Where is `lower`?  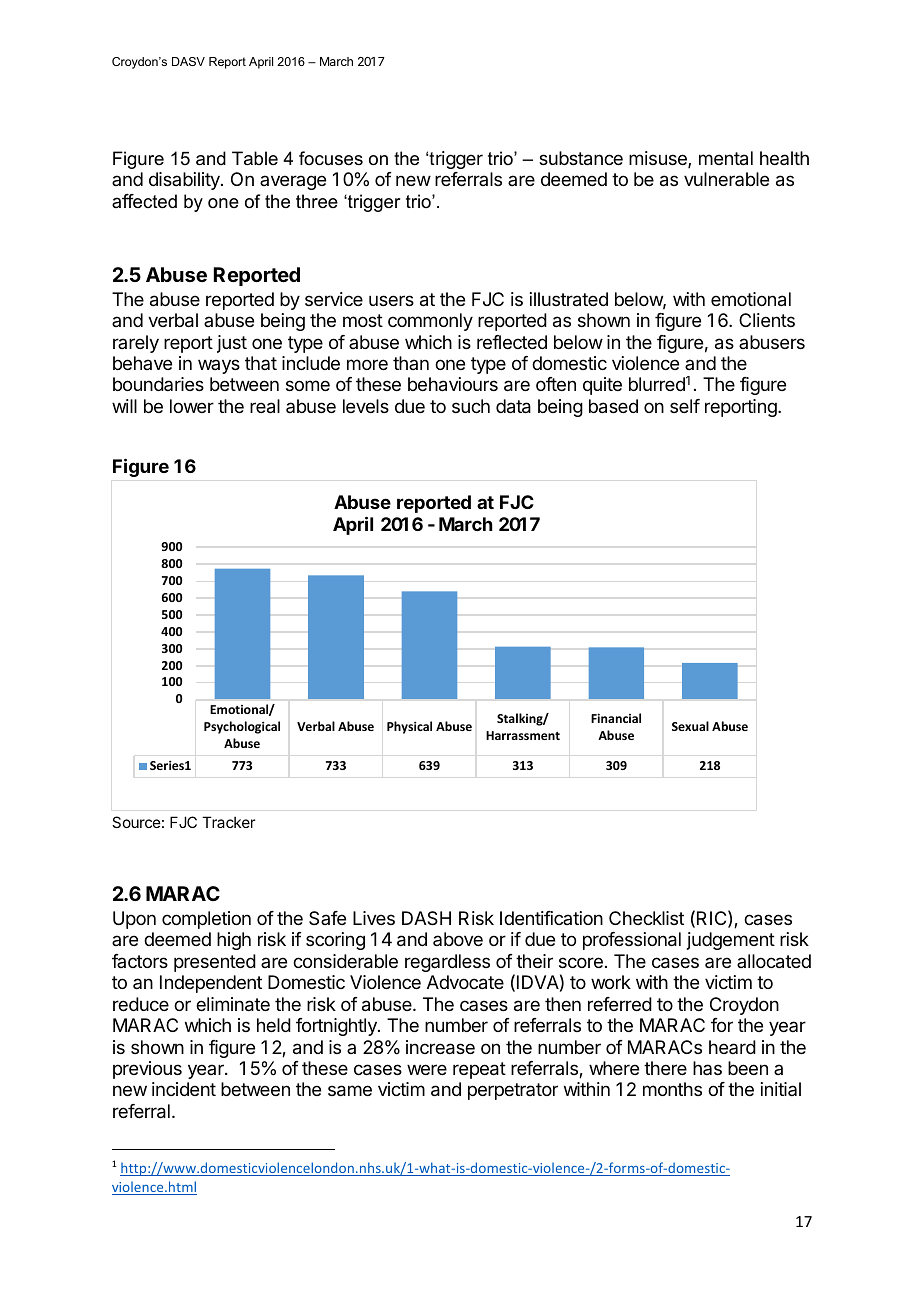 lower is located at coordinates (192, 406).
